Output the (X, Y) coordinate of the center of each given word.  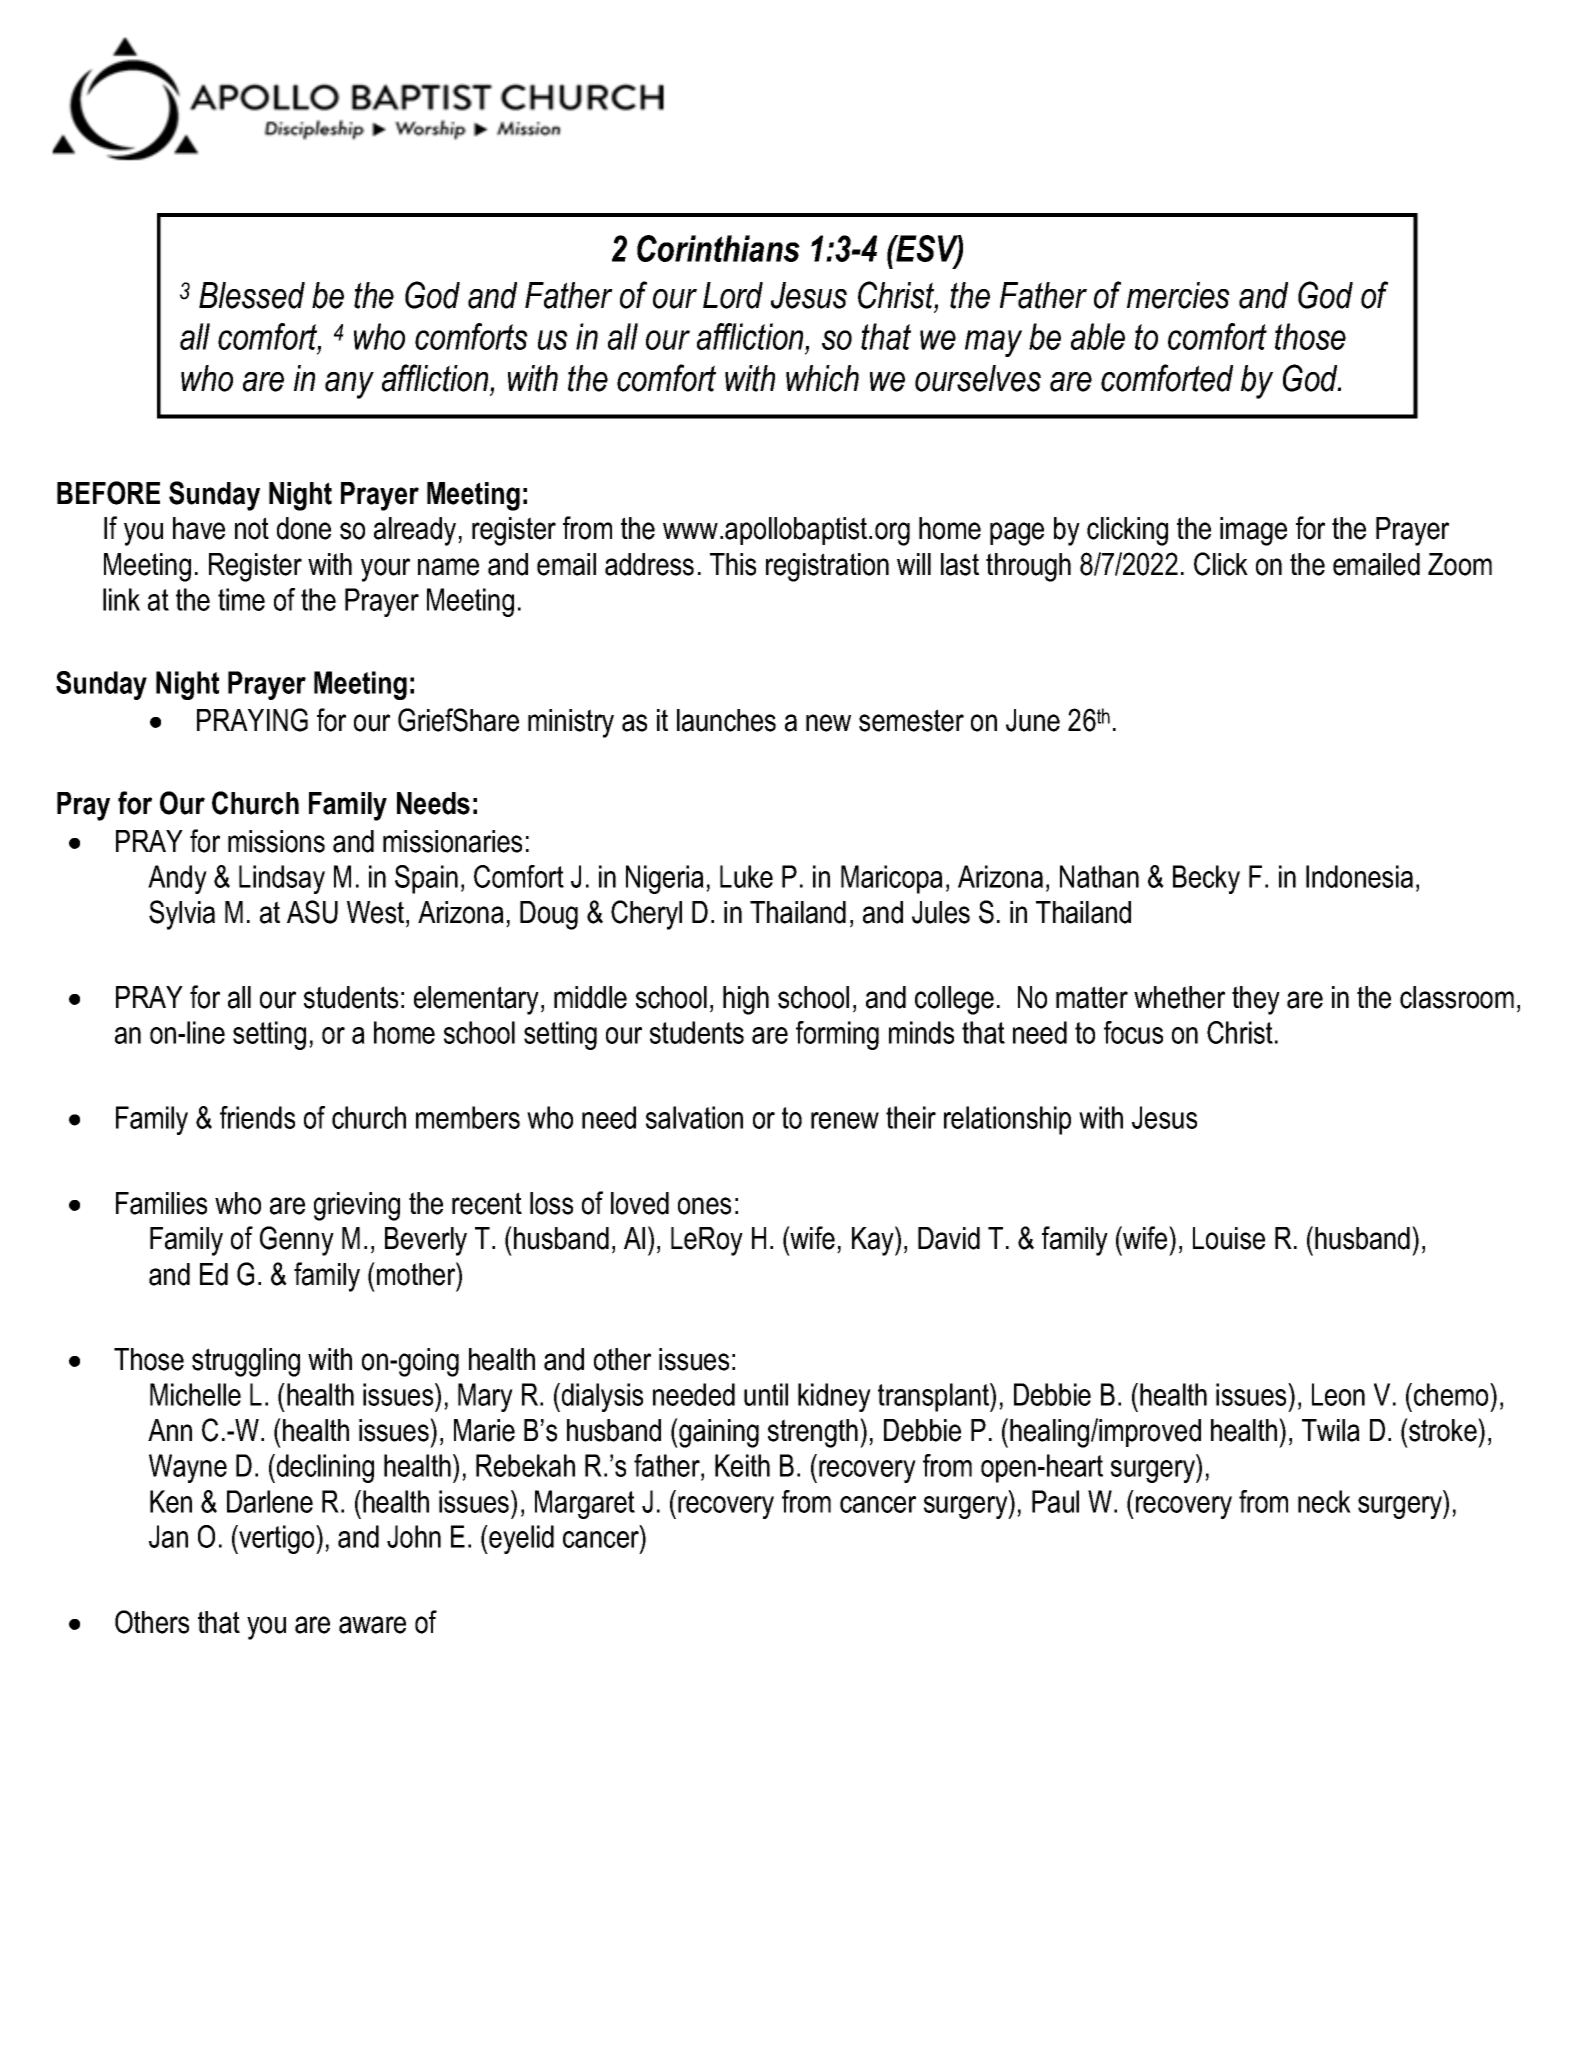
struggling (246, 1362)
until (766, 1394)
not (252, 528)
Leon (1338, 1394)
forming (837, 1035)
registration (827, 567)
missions (276, 841)
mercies (1178, 295)
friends (257, 1117)
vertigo (277, 1539)
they (1256, 1000)
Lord (733, 295)
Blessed (252, 295)
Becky (1206, 879)
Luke (746, 876)
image (1253, 531)
